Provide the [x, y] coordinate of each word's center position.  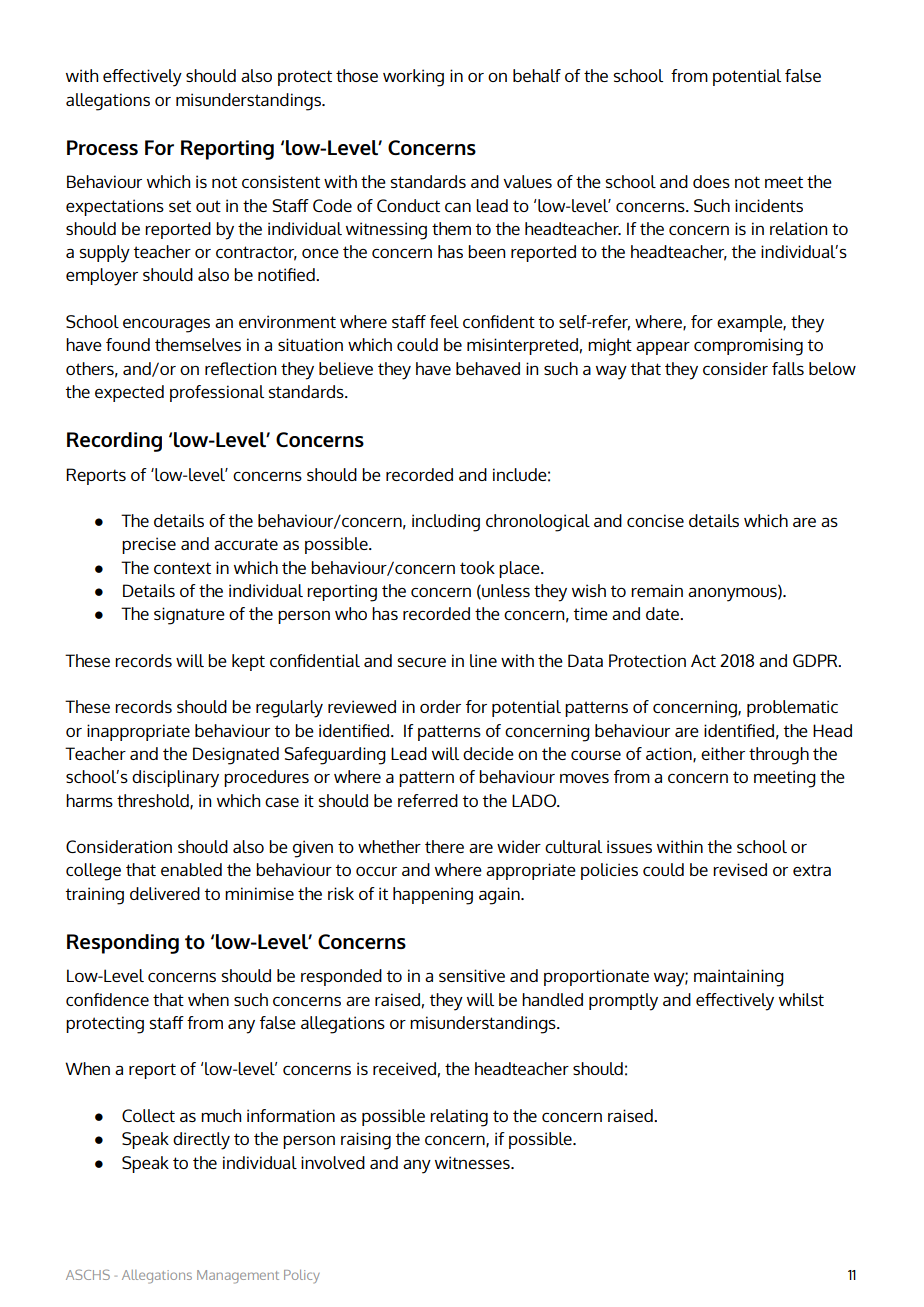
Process [102, 147]
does [711, 181]
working [413, 78]
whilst [801, 999]
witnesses [473, 1162]
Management [238, 1277]
